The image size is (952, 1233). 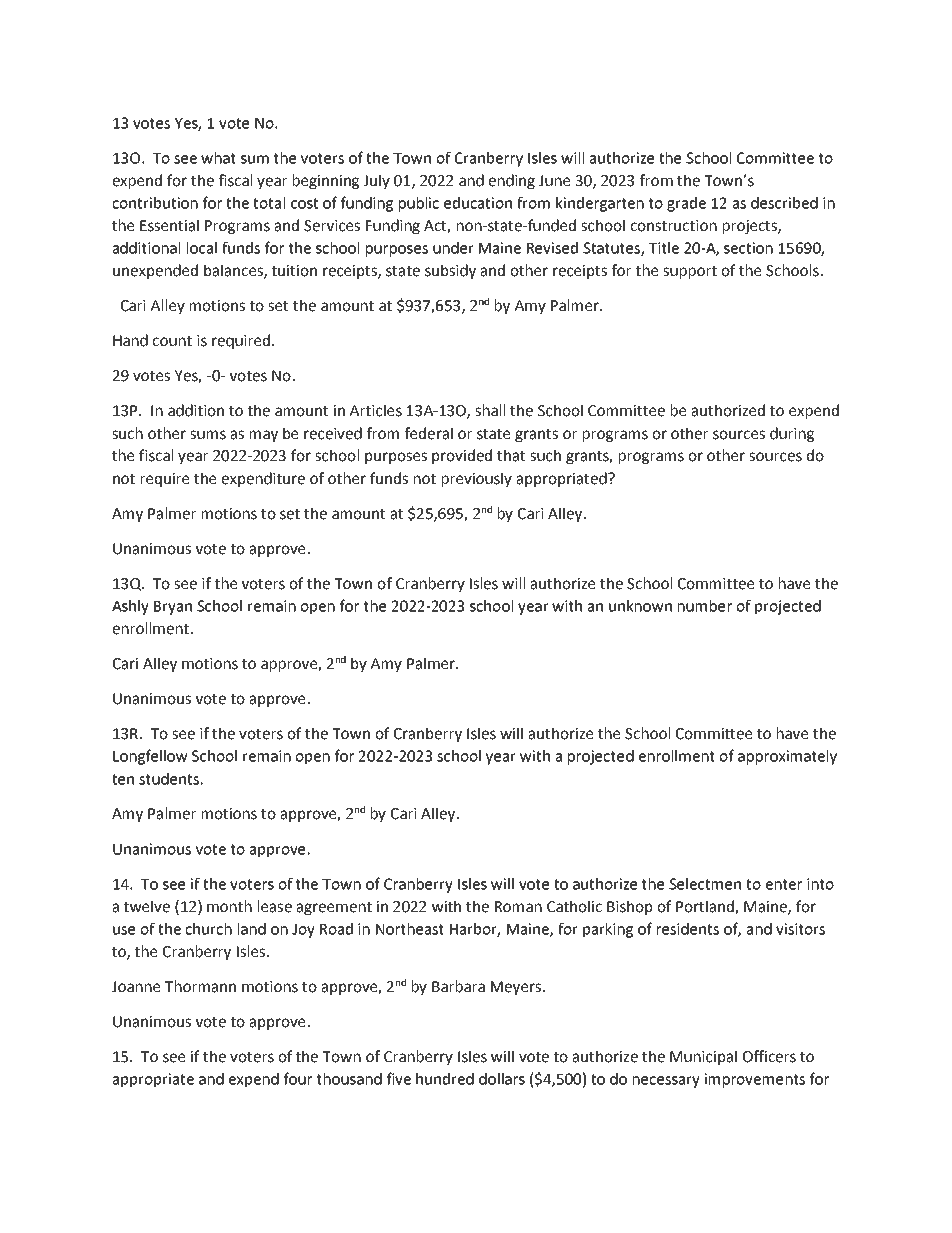 I want to click on what, so click(x=218, y=158).
